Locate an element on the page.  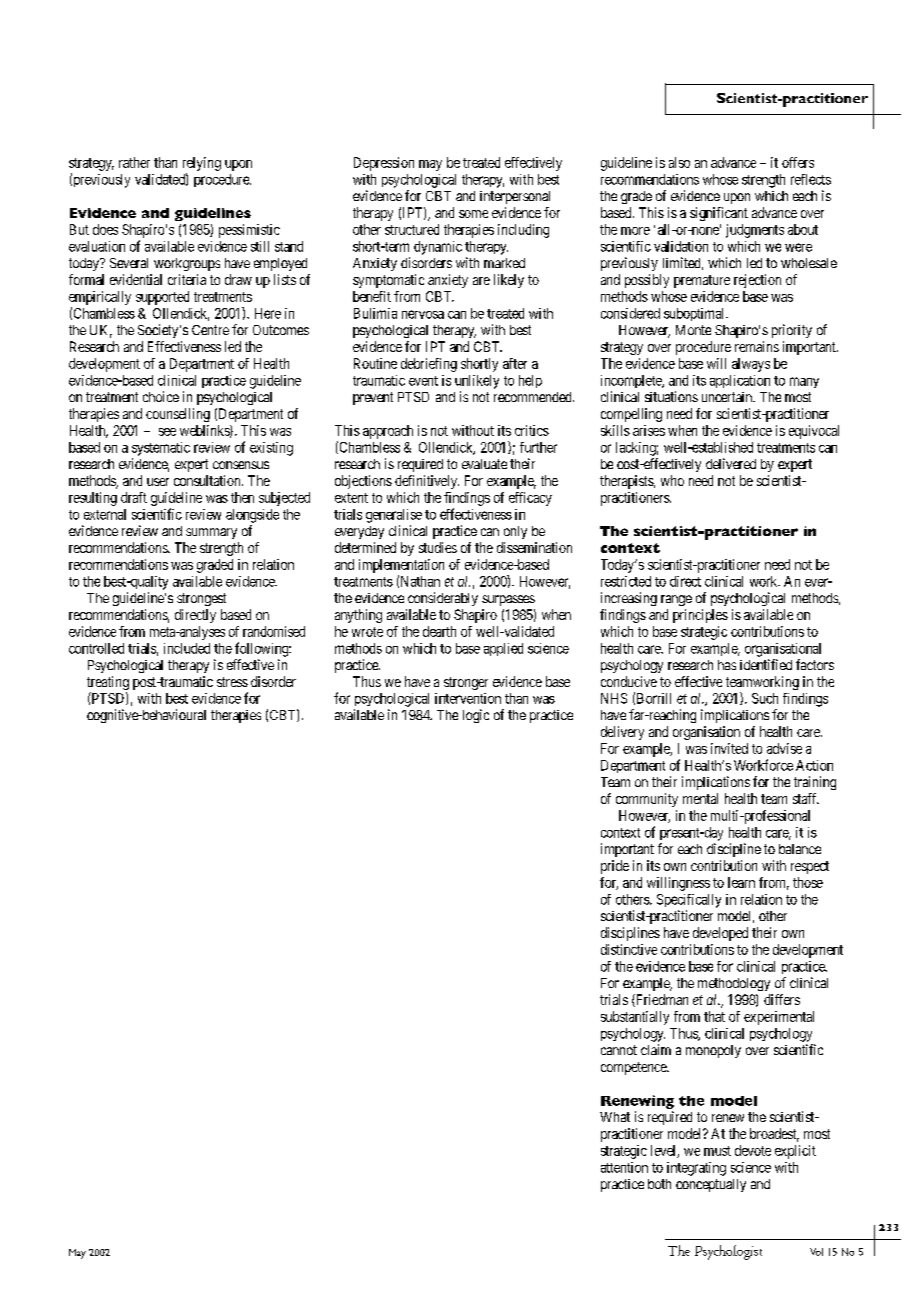
some is located at coordinates (473, 214).
